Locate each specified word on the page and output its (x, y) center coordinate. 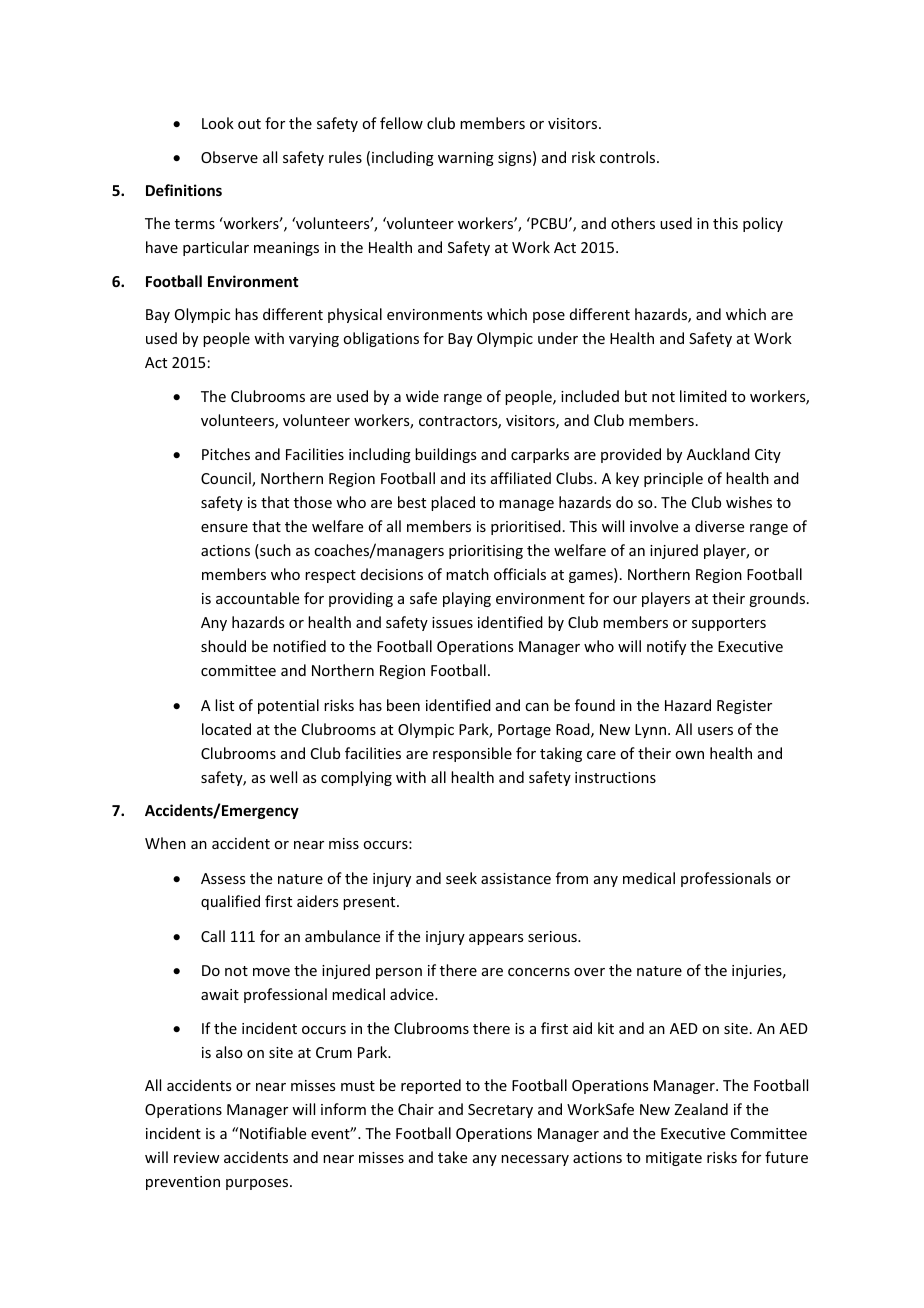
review (197, 1157)
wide (422, 396)
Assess (223, 878)
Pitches (226, 454)
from (572, 878)
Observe (229, 157)
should (223, 646)
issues (452, 622)
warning (466, 159)
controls (629, 157)
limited (703, 396)
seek (461, 878)
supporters (729, 624)
